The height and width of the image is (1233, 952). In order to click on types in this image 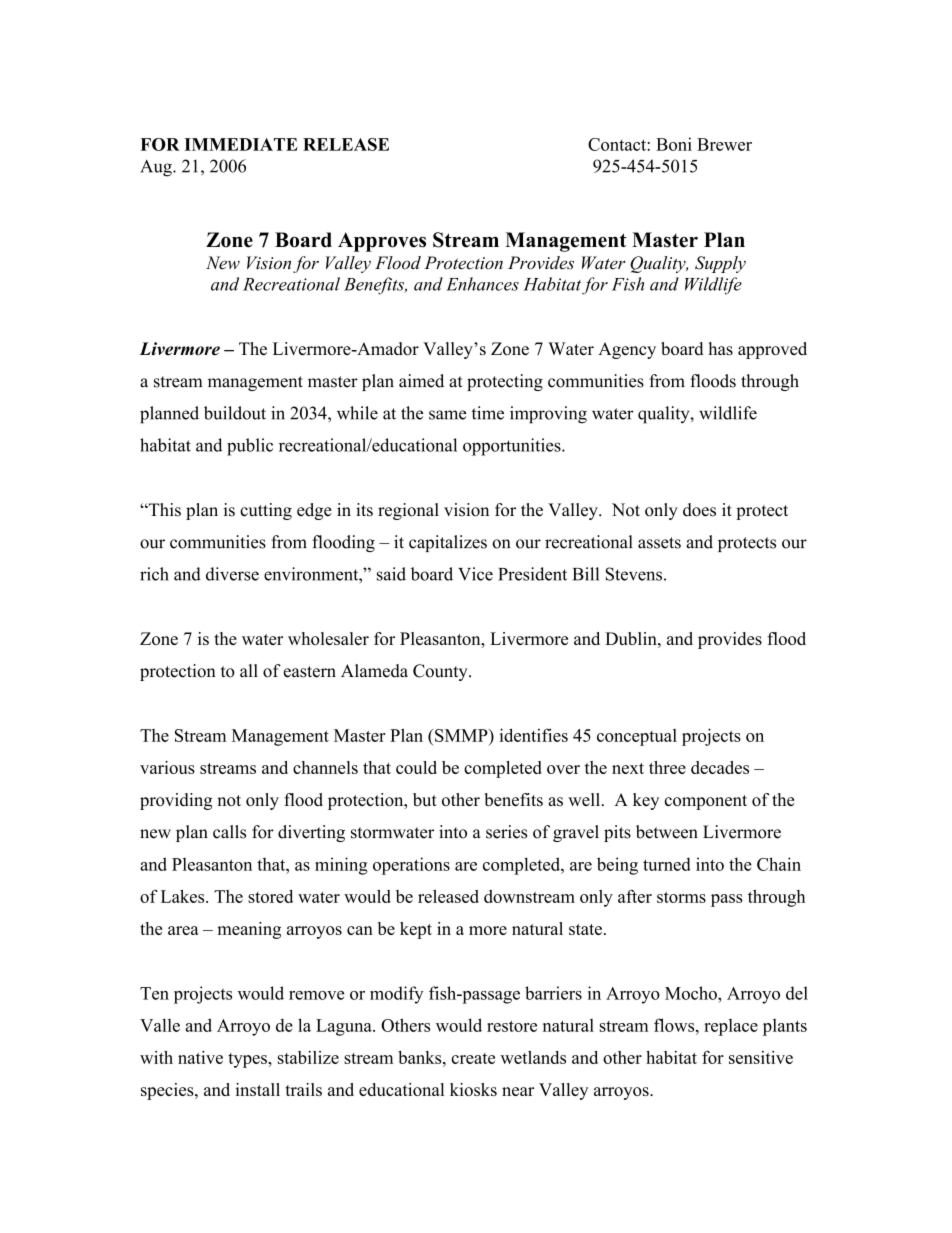, I will do `click(248, 1060)`.
